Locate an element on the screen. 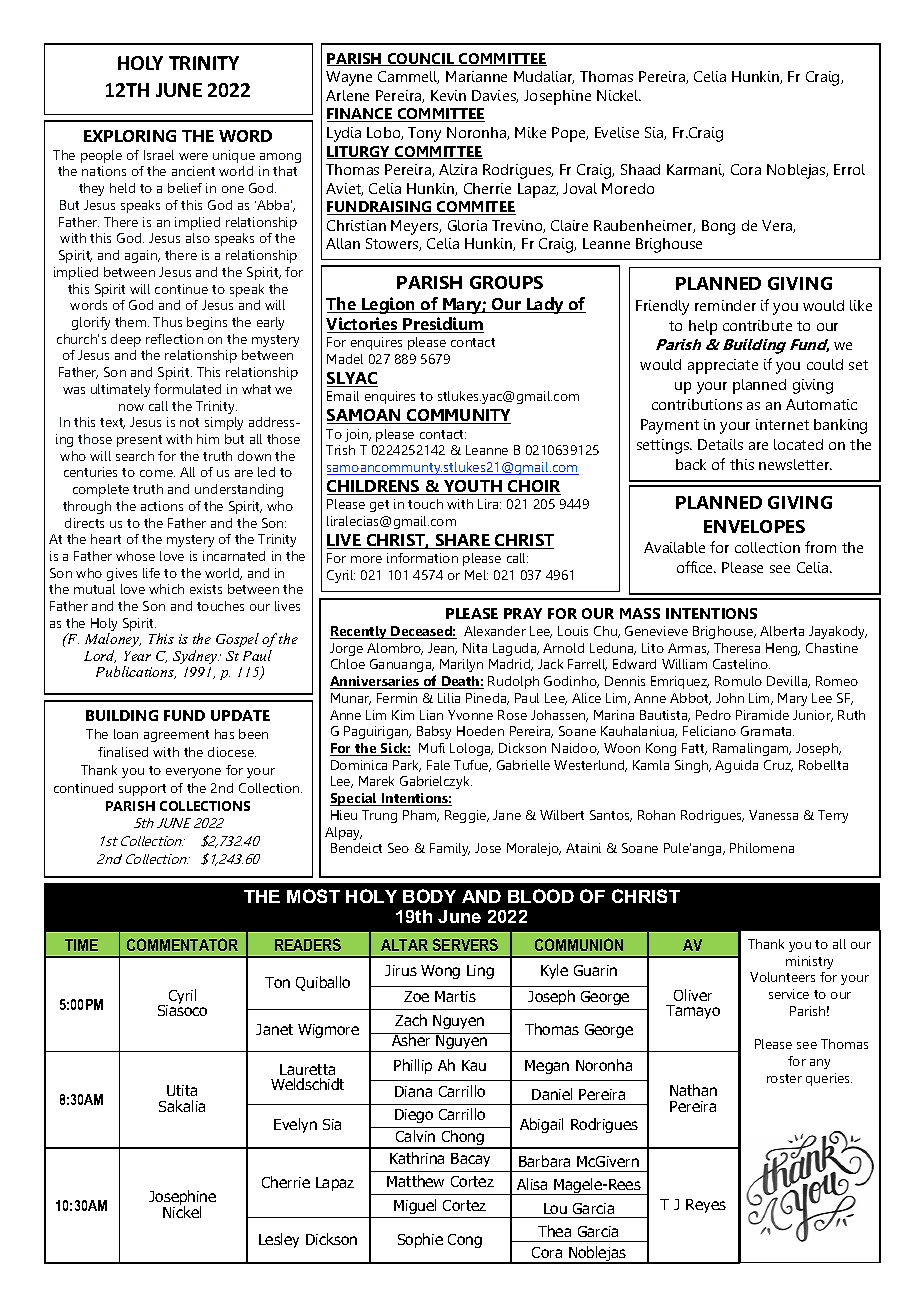 This screenshot has height=1308, width=924. Sydney is located at coordinates (196, 657).
